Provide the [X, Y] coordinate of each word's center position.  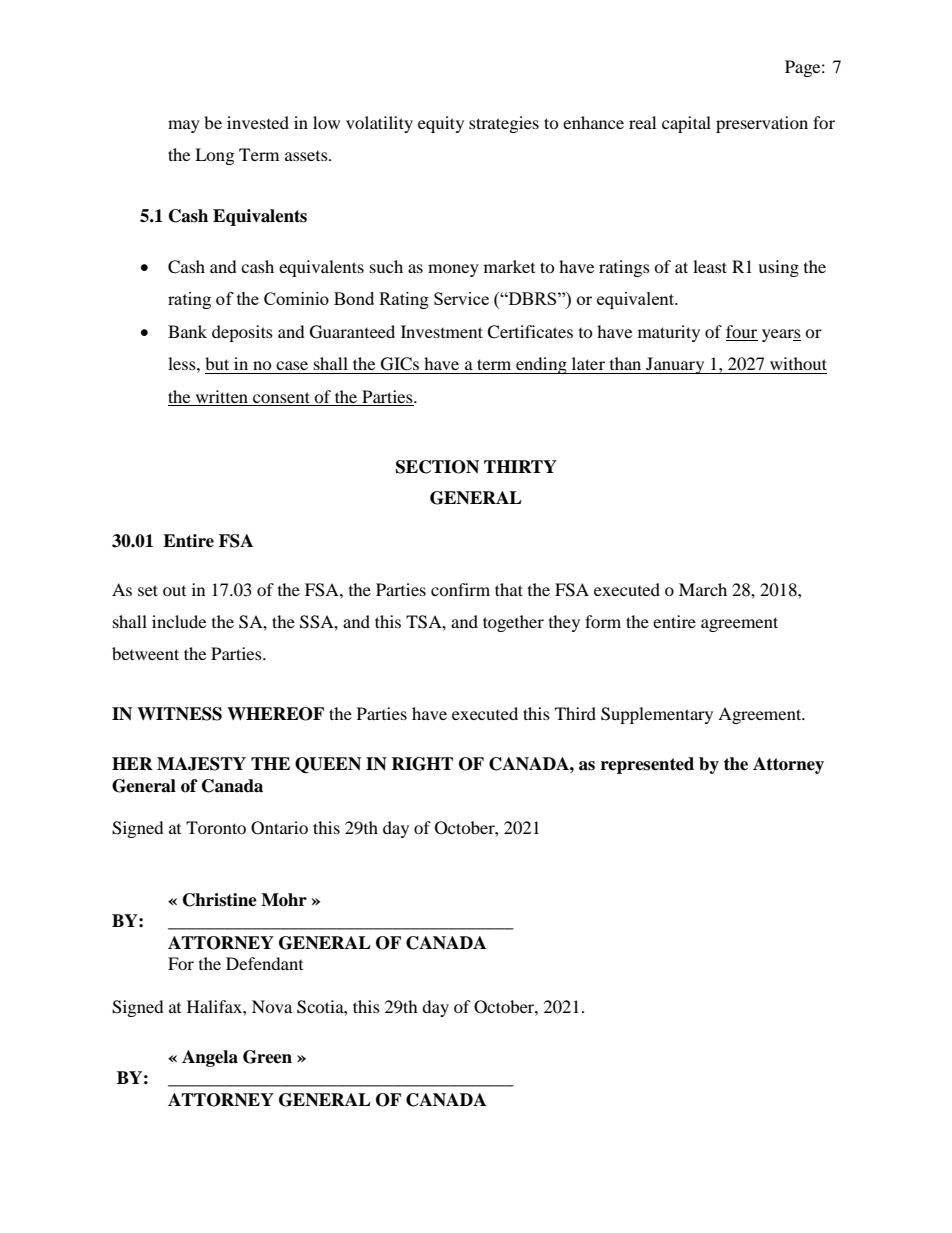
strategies [504, 124]
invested [258, 122]
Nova [272, 1006]
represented [647, 765]
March [703, 589]
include [179, 621]
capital [686, 124]
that [509, 589]
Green [267, 1057]
